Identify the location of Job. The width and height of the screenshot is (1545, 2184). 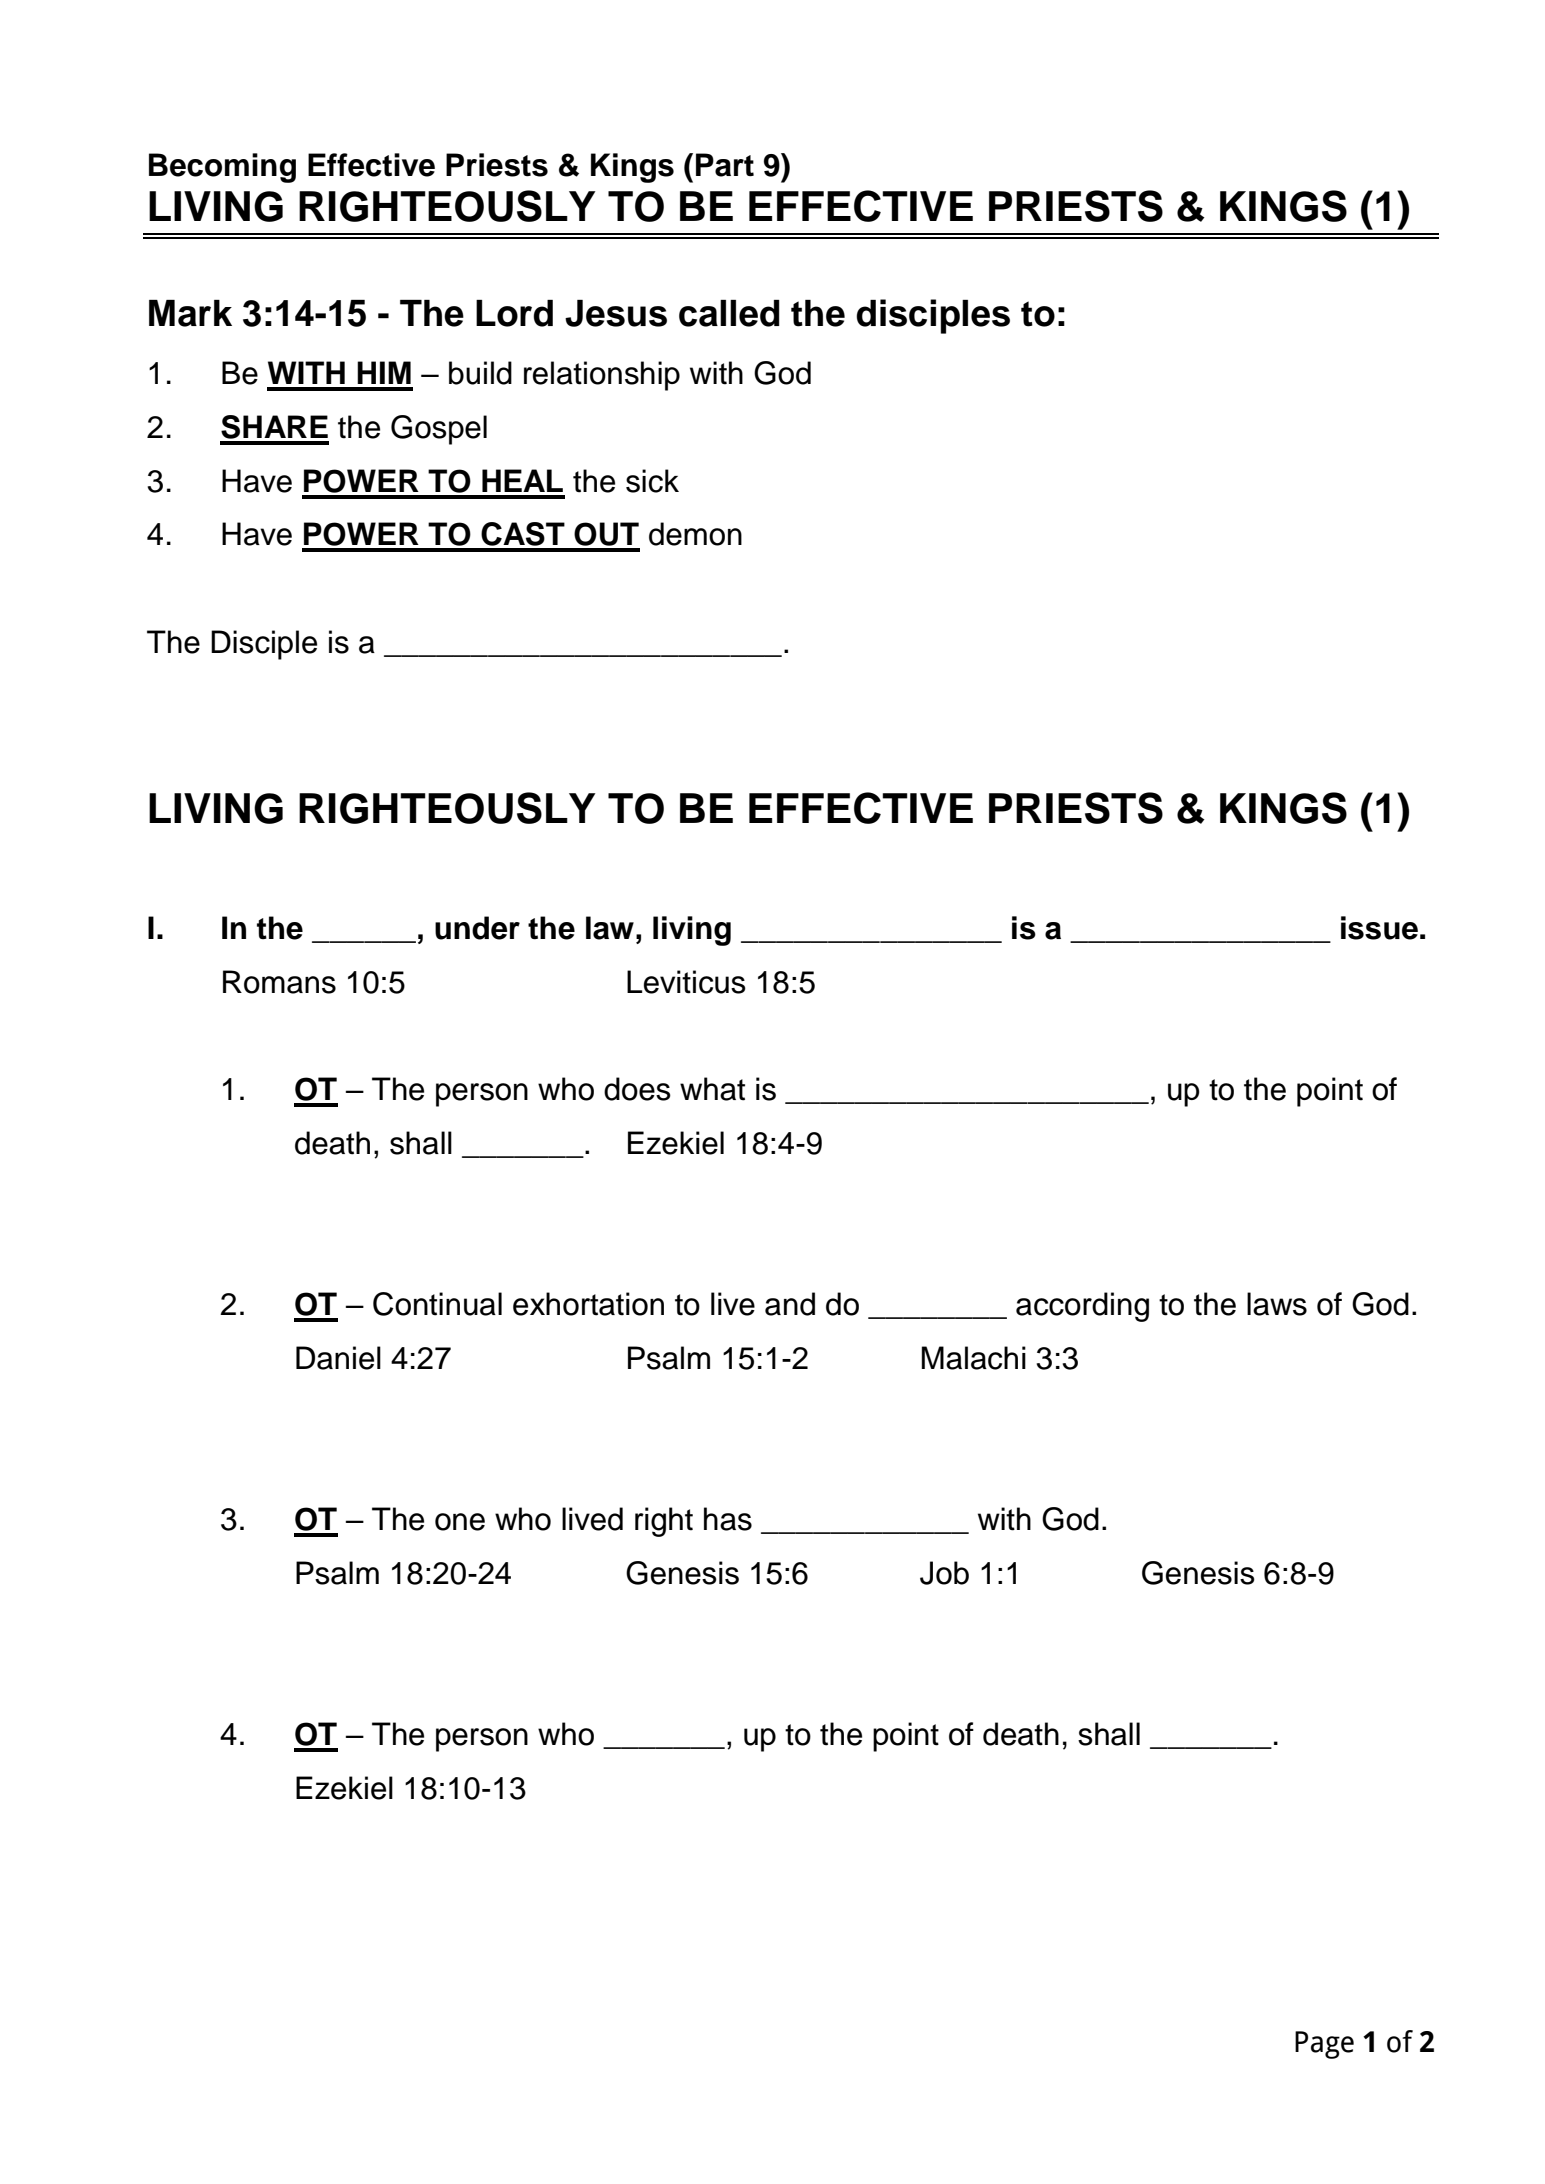
(944, 1573).
